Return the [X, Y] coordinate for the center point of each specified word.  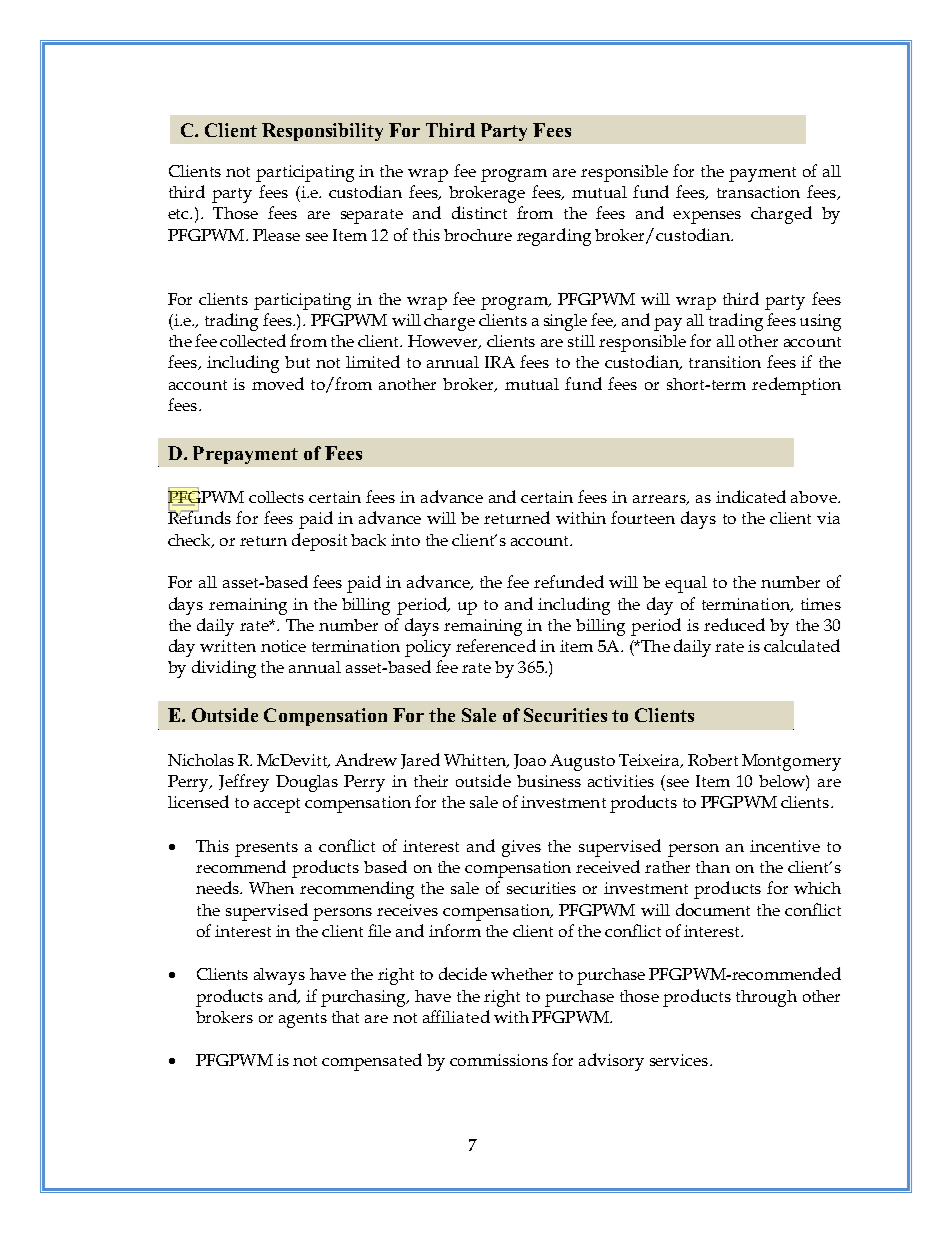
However [444, 342]
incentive [785, 846]
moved [278, 383]
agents [303, 1020]
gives [521, 848]
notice [283, 646]
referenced [496, 645]
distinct [479, 212]
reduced [734, 624]
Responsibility [322, 132]
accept [277, 805]
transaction [758, 192]
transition [725, 362]
